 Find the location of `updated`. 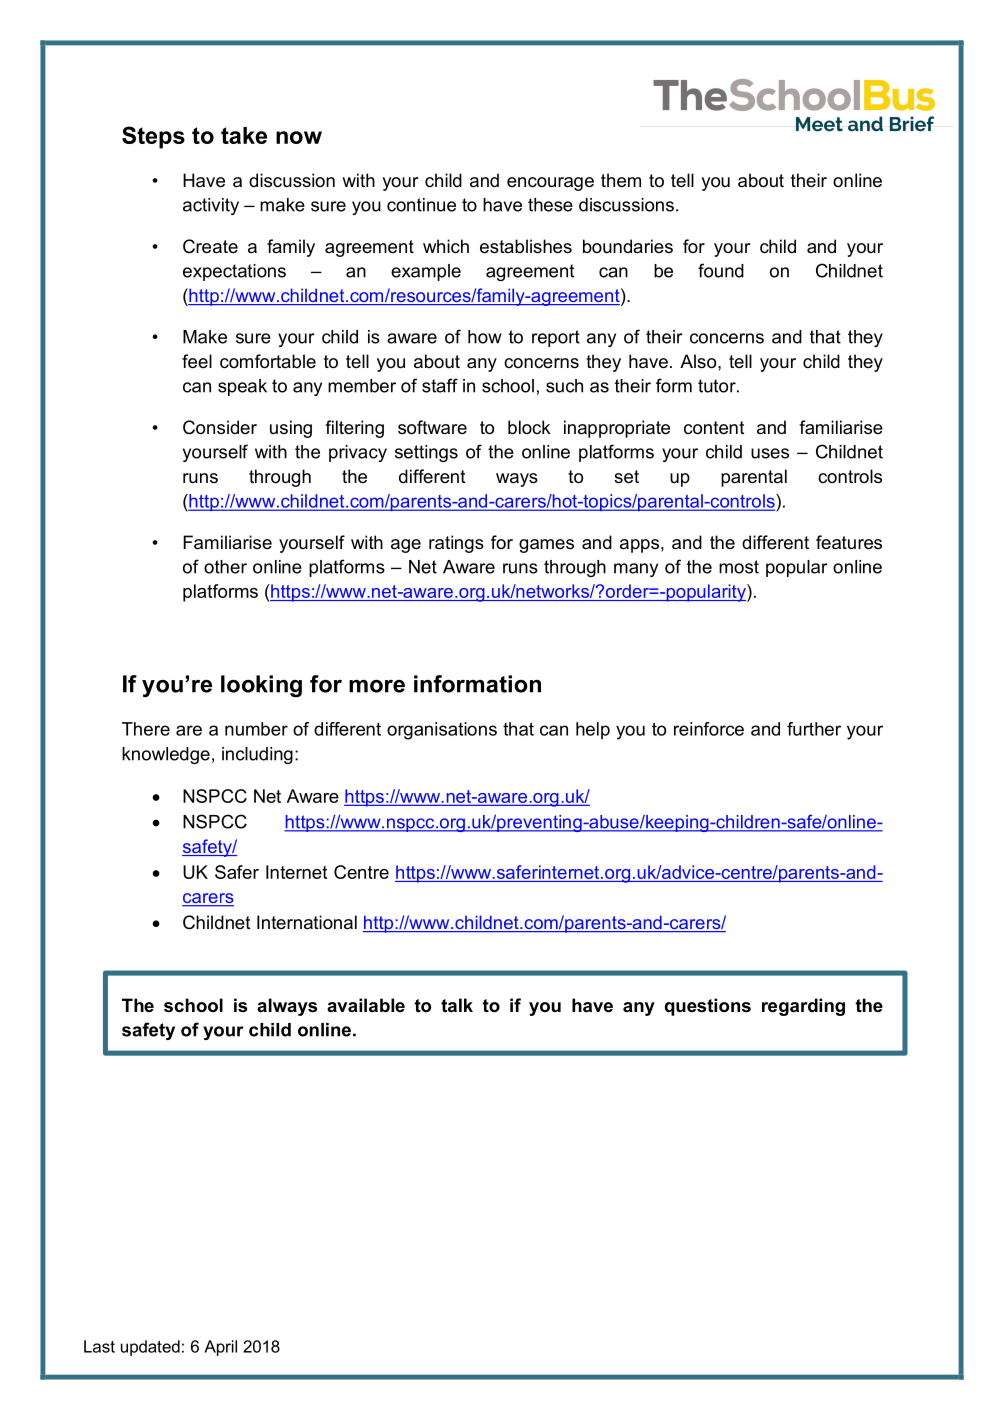

updated is located at coordinates (150, 1348).
